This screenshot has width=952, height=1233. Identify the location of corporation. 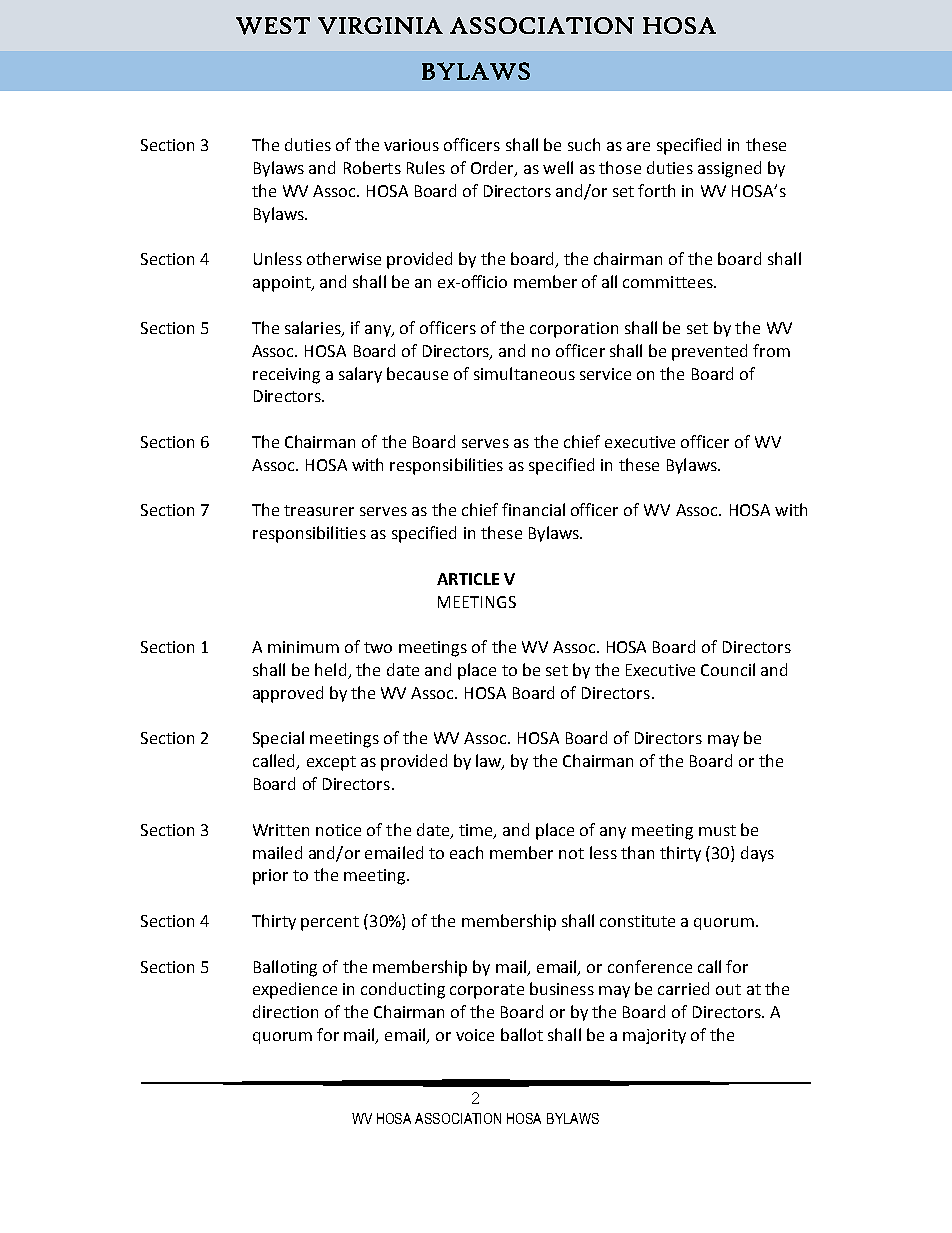
(574, 330).
